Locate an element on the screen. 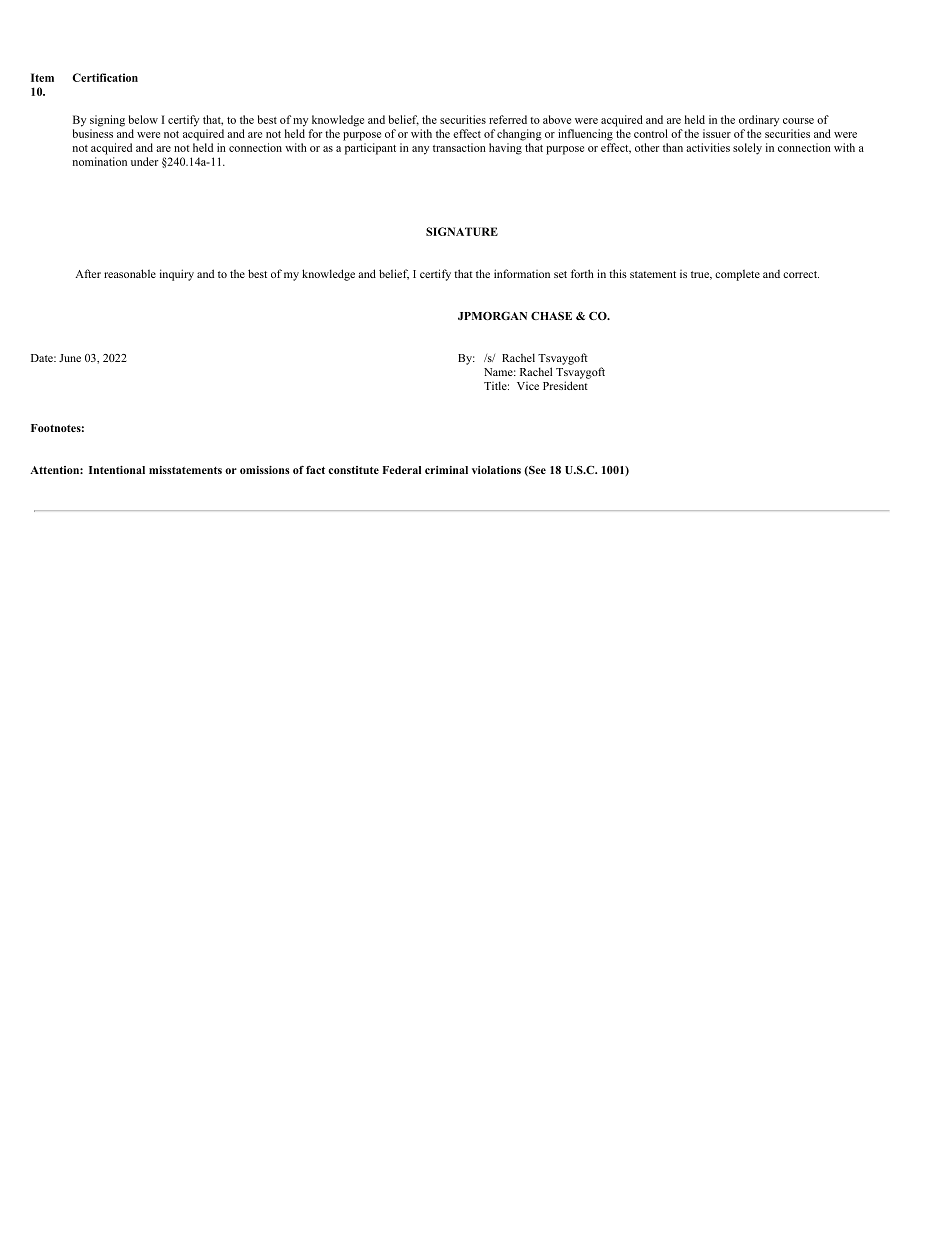 The height and width of the screenshot is (1233, 952). reasonable is located at coordinates (130, 273).
